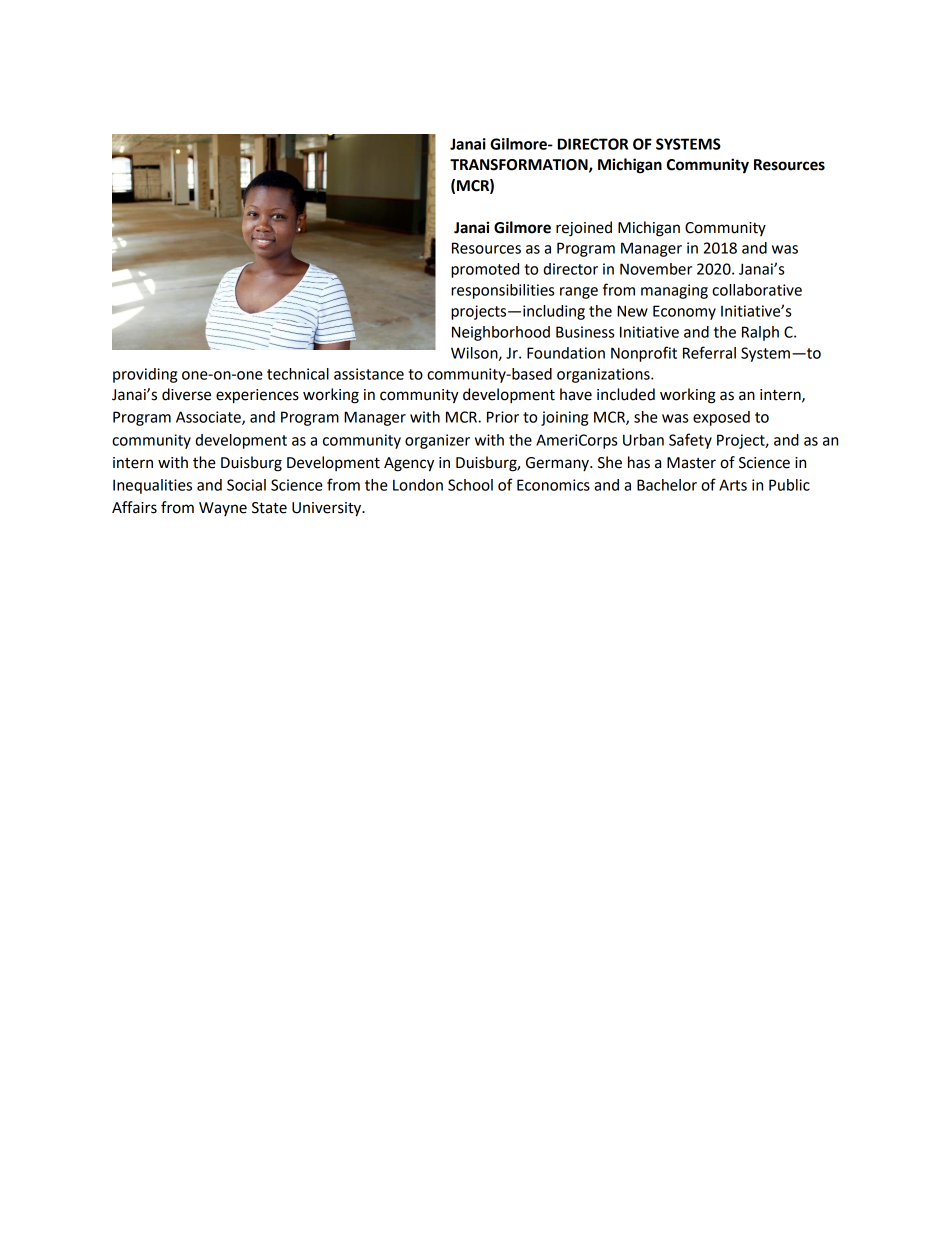 This screenshot has height=1233, width=952. Describe the element at coordinates (223, 509) in the screenshot. I see `Wayne` at that location.
